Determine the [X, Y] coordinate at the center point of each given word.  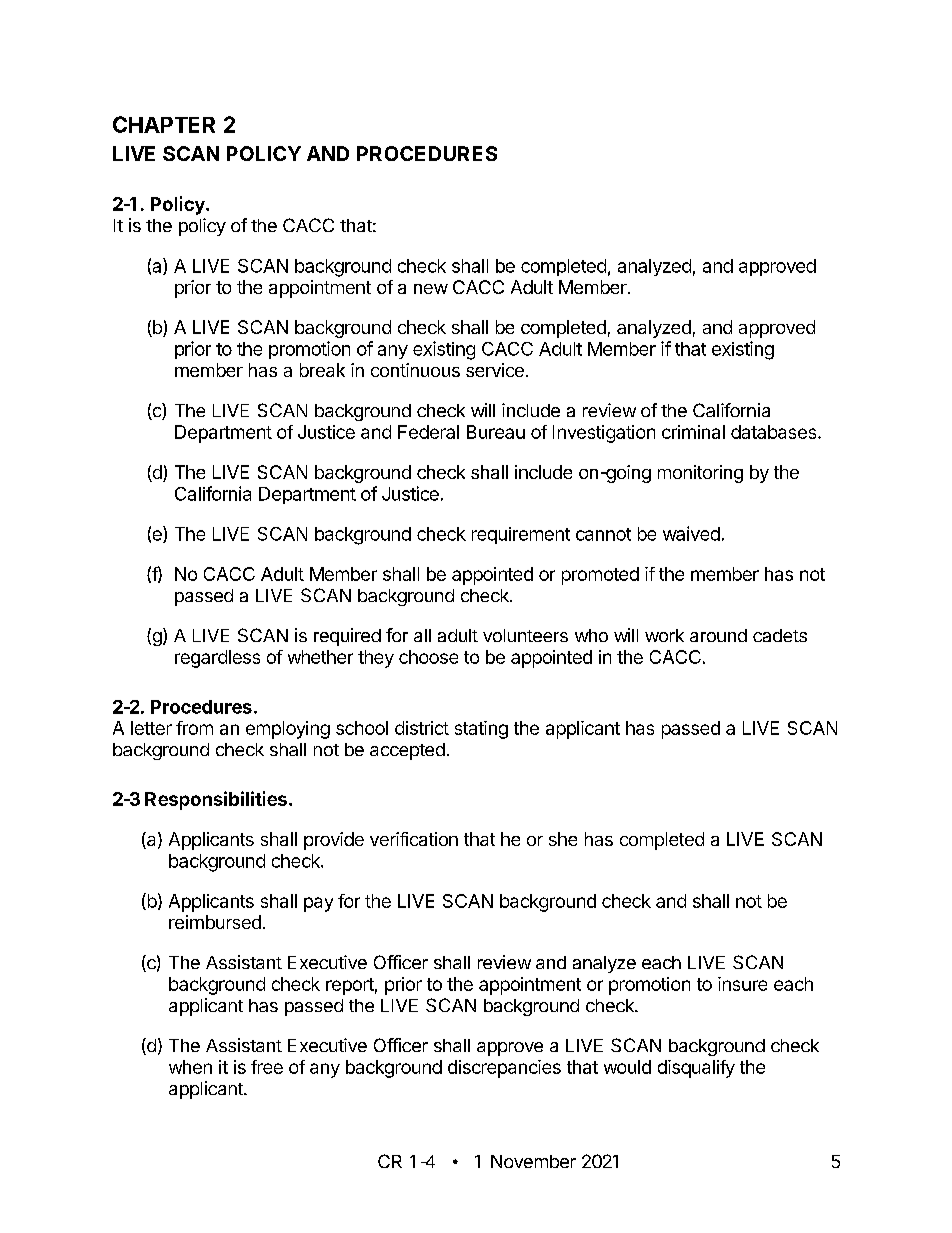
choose [428, 657]
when [190, 1067]
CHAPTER [164, 124]
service [495, 370]
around [718, 635]
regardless [217, 659]
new [431, 289]
